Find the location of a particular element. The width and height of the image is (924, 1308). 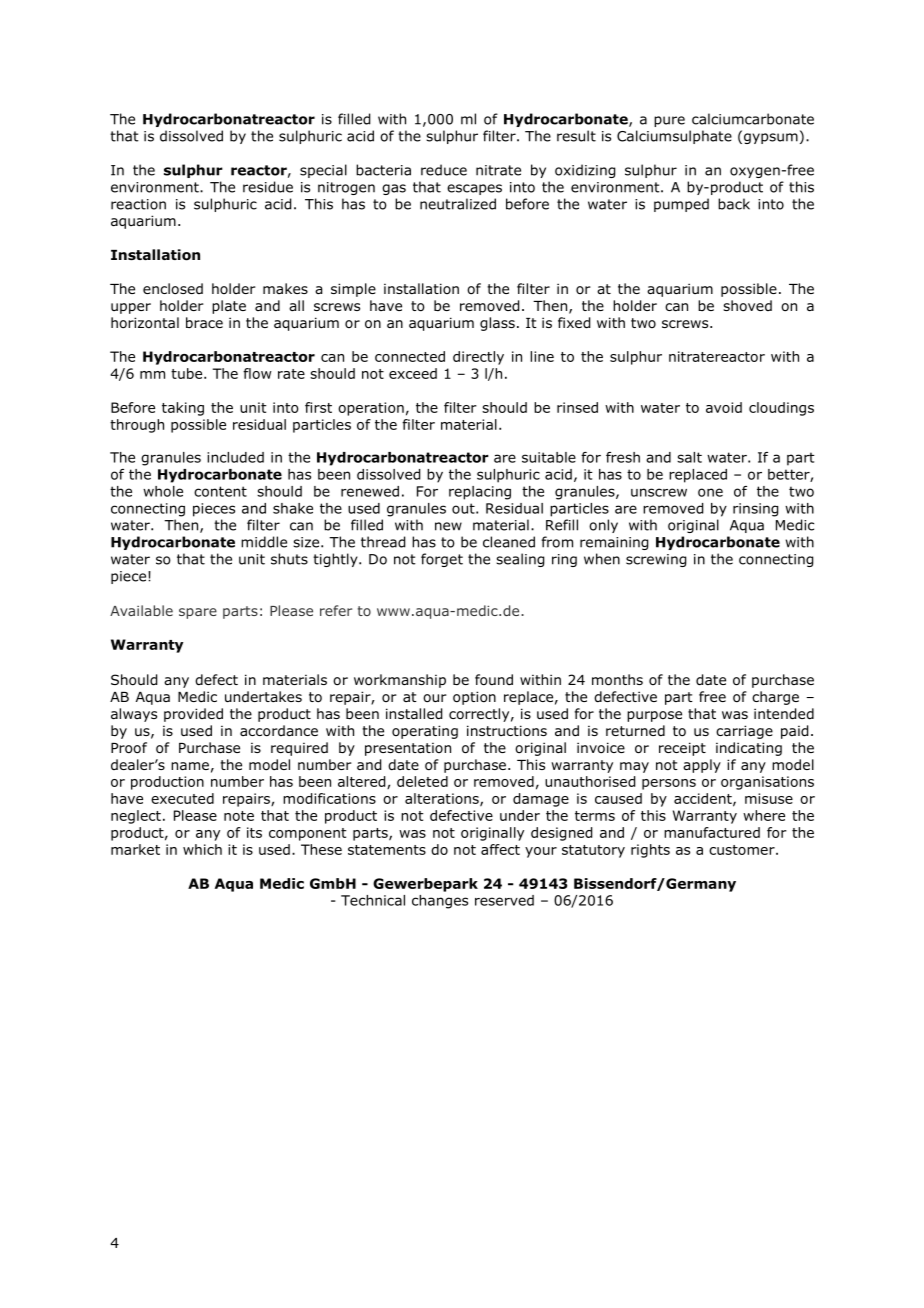

content is located at coordinates (220, 491).
